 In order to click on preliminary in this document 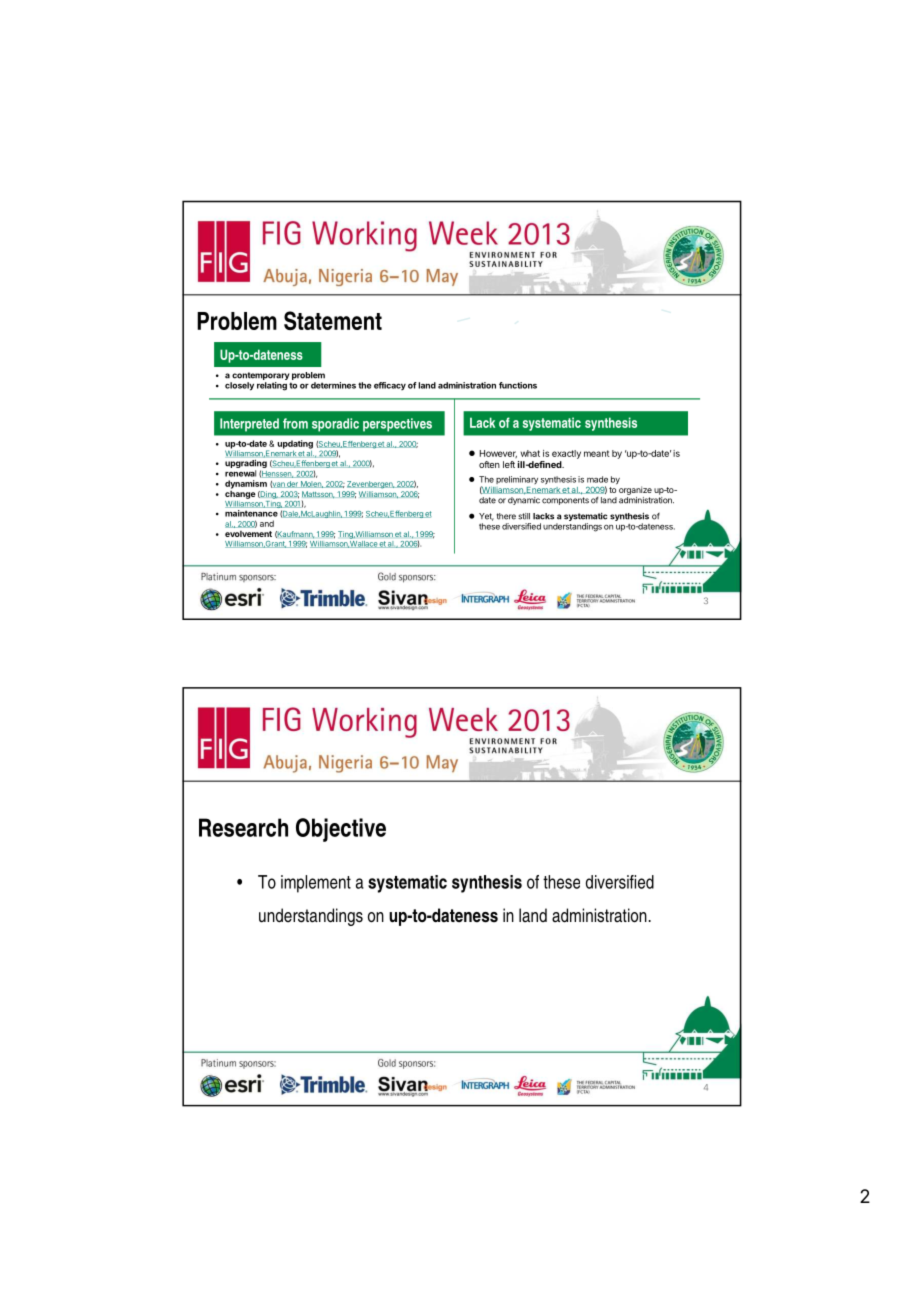, I will do `click(517, 480)`.
